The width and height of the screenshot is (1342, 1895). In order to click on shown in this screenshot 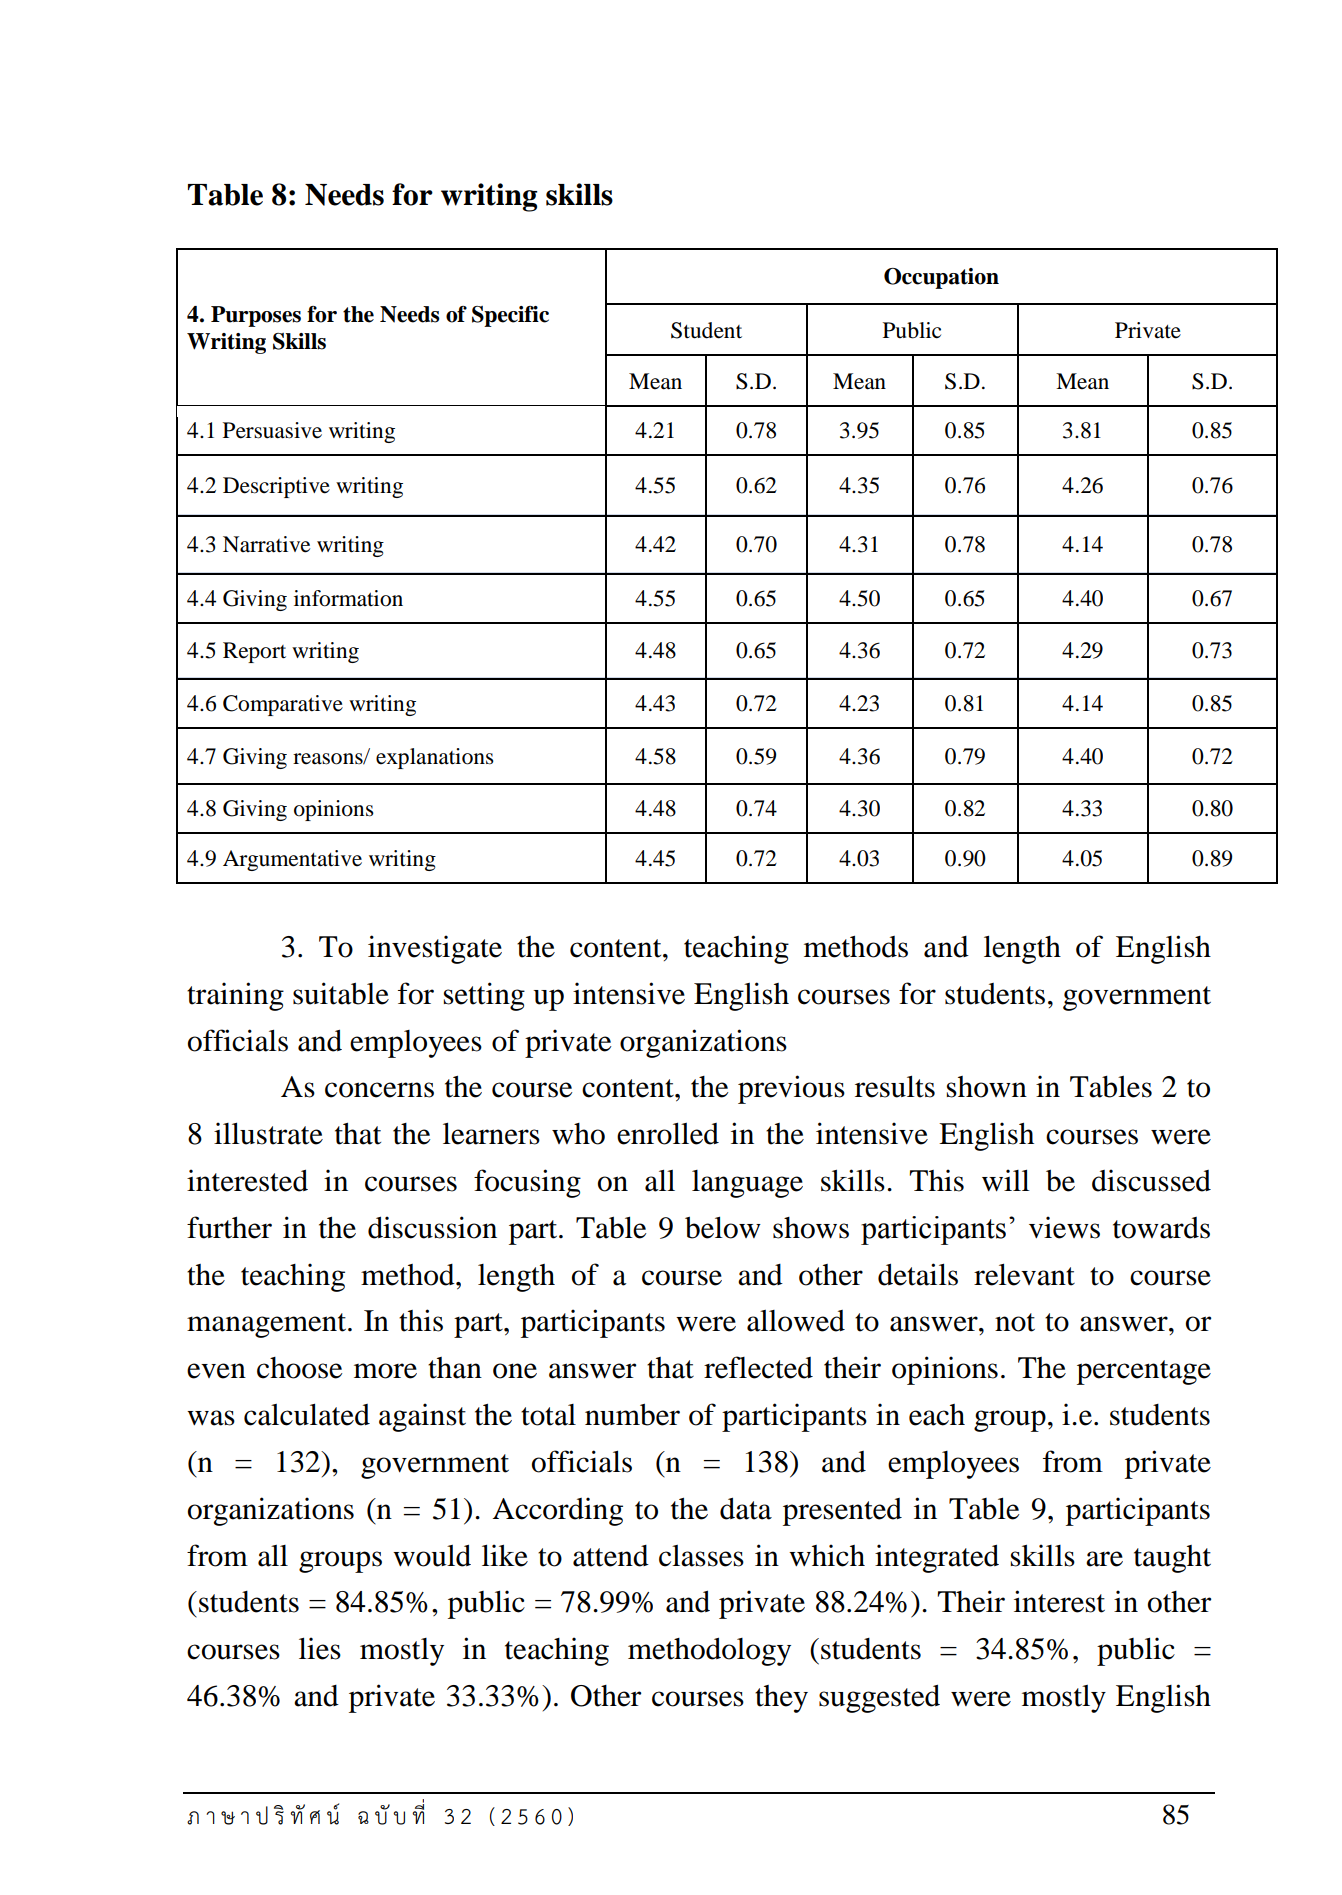, I will do `click(987, 1087)`.
